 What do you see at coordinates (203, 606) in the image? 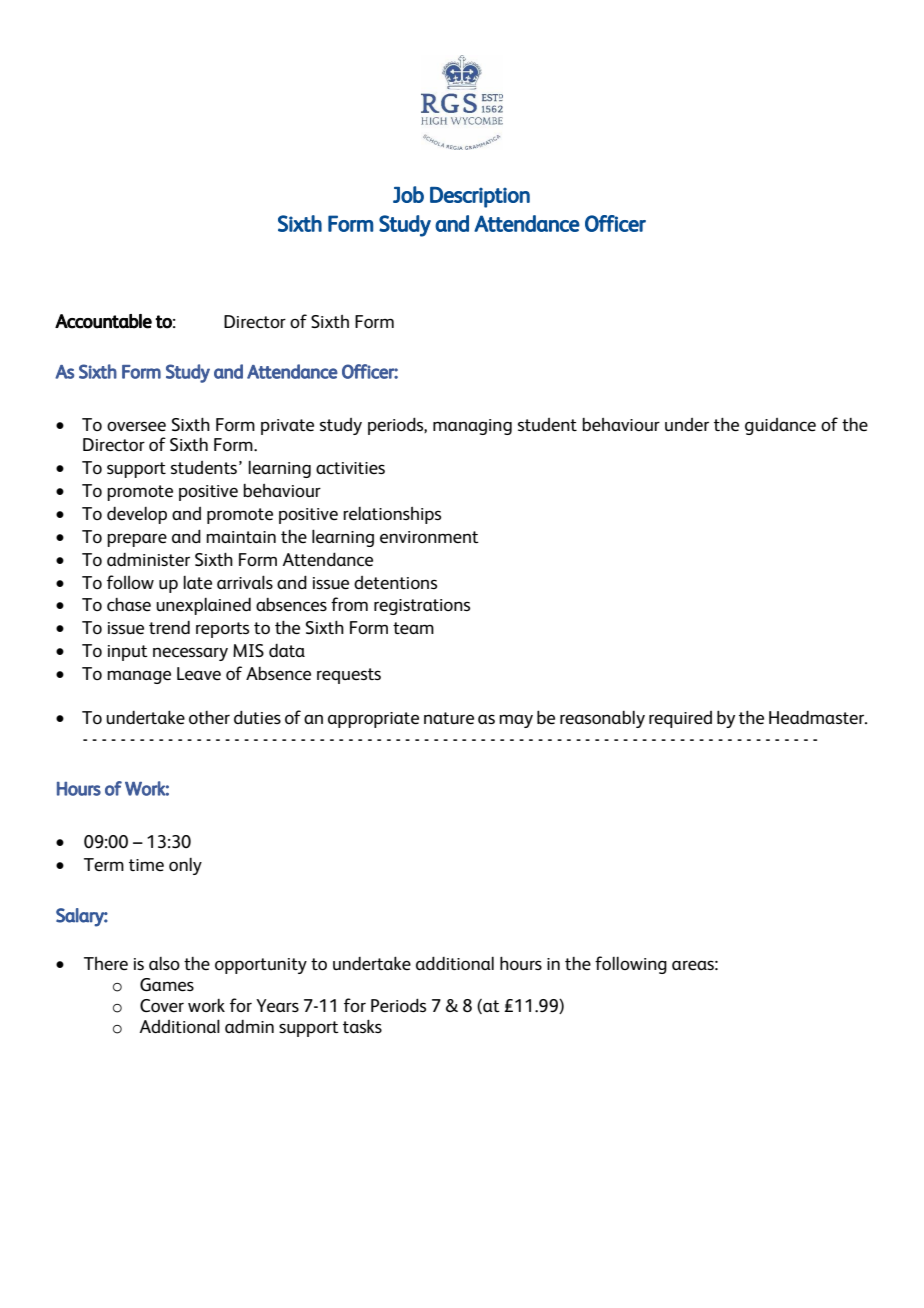
I see `unexplained` at bounding box center [203, 606].
